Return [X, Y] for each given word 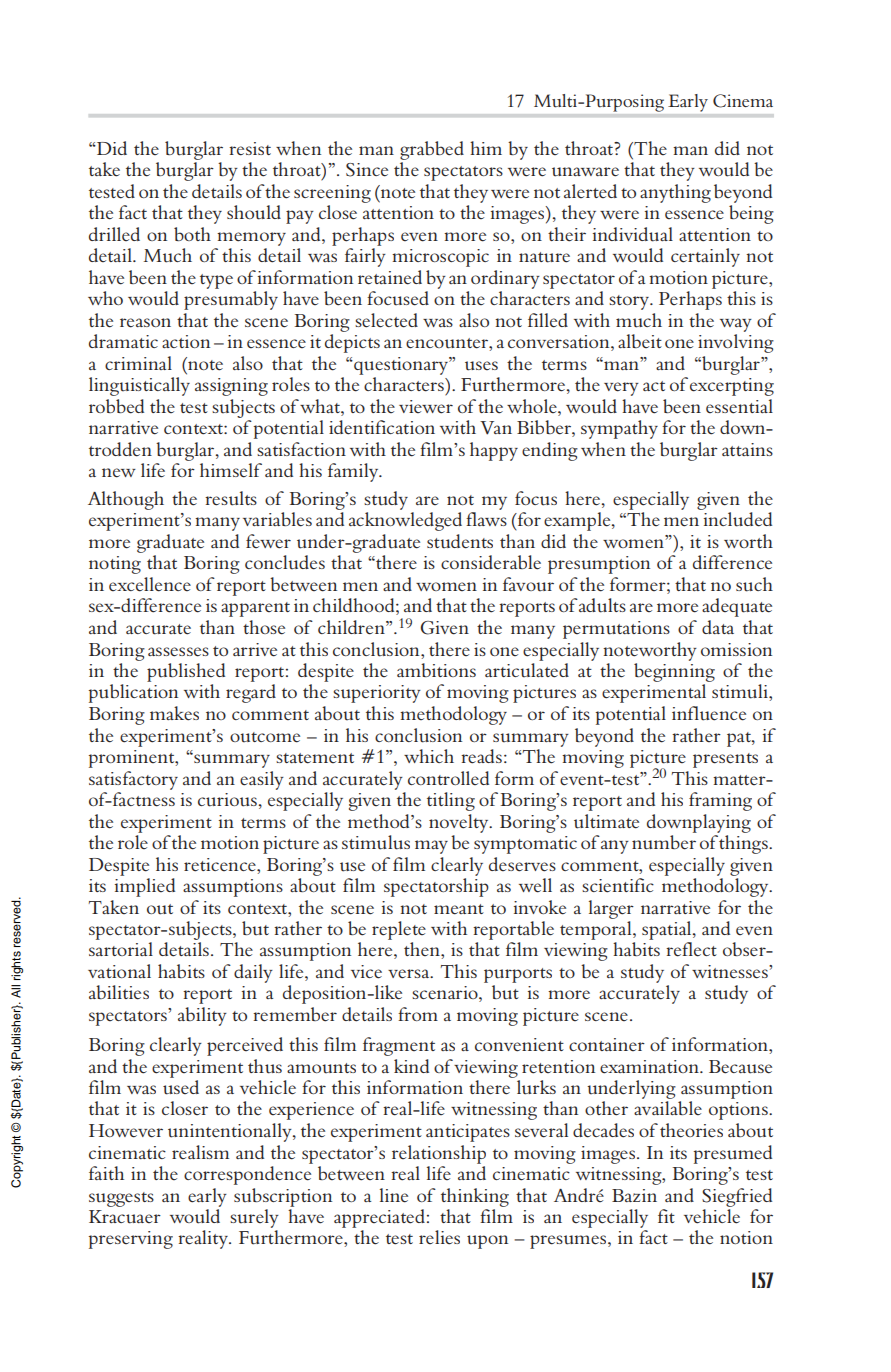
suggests [121, 1199]
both [192, 234]
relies [439, 1237]
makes [174, 713]
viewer [426, 407]
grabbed [432, 150]
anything [675, 193]
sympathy [619, 429]
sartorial [121, 949]
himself [231, 470]
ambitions [436, 670]
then [423, 949]
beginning [674, 672]
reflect [691, 949]
